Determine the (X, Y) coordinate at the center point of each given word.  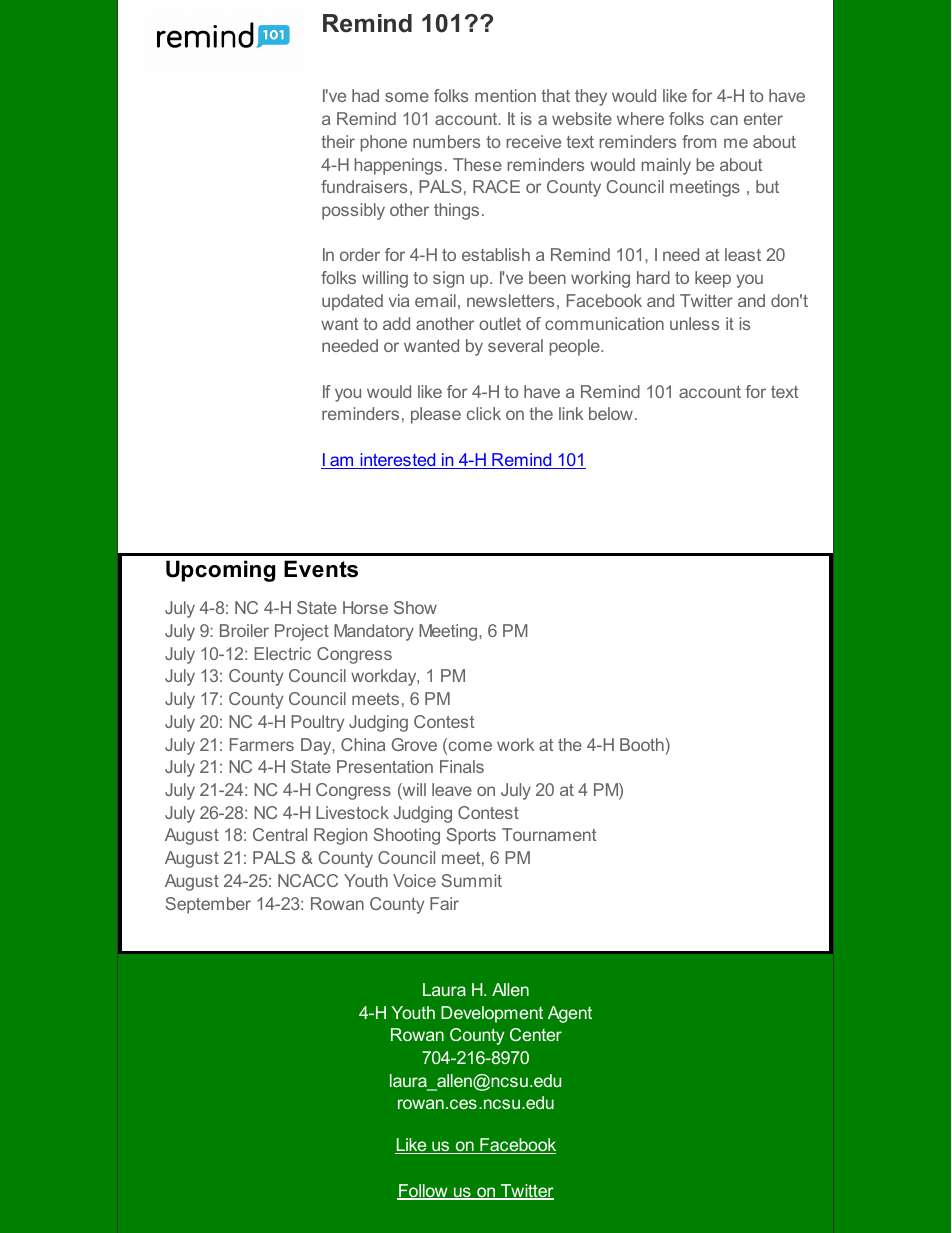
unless (694, 323)
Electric (282, 653)
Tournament (549, 834)
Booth (643, 744)
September (208, 905)
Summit (471, 880)
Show (415, 607)
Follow (423, 1192)
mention (505, 95)
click (484, 413)
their (338, 141)
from (699, 141)
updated (352, 302)
